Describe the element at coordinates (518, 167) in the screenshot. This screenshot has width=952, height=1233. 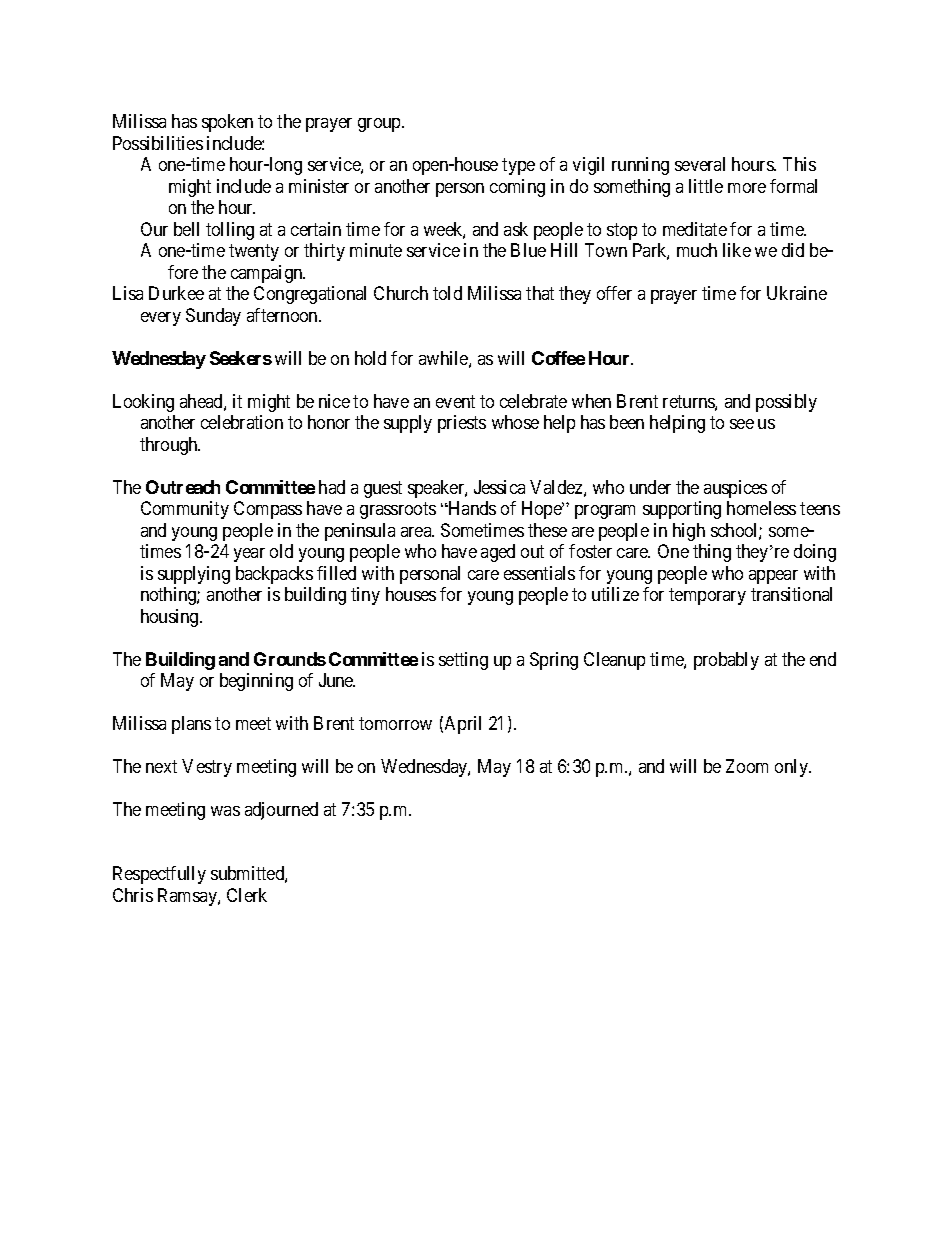
I see `type` at that location.
